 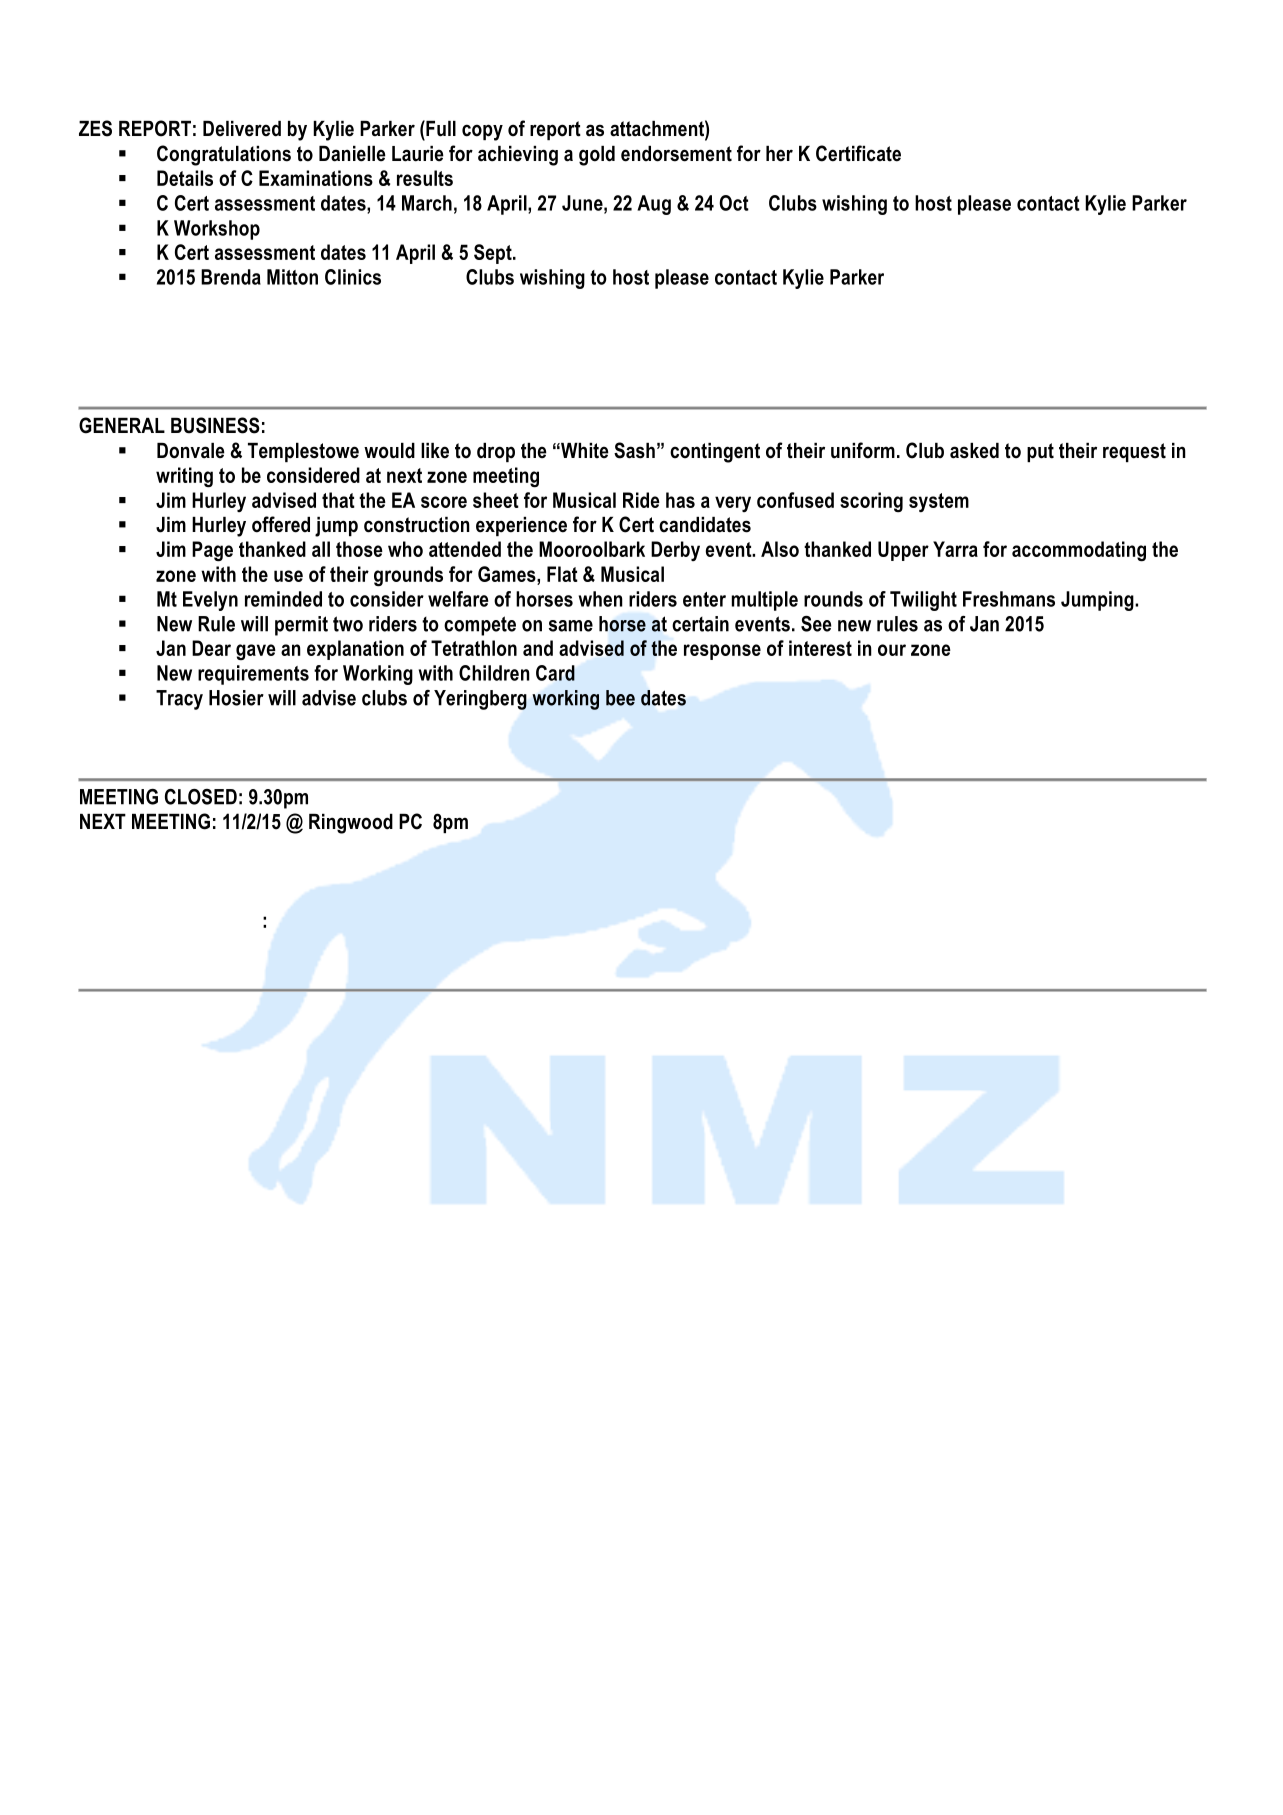 I want to click on our, so click(x=892, y=650).
